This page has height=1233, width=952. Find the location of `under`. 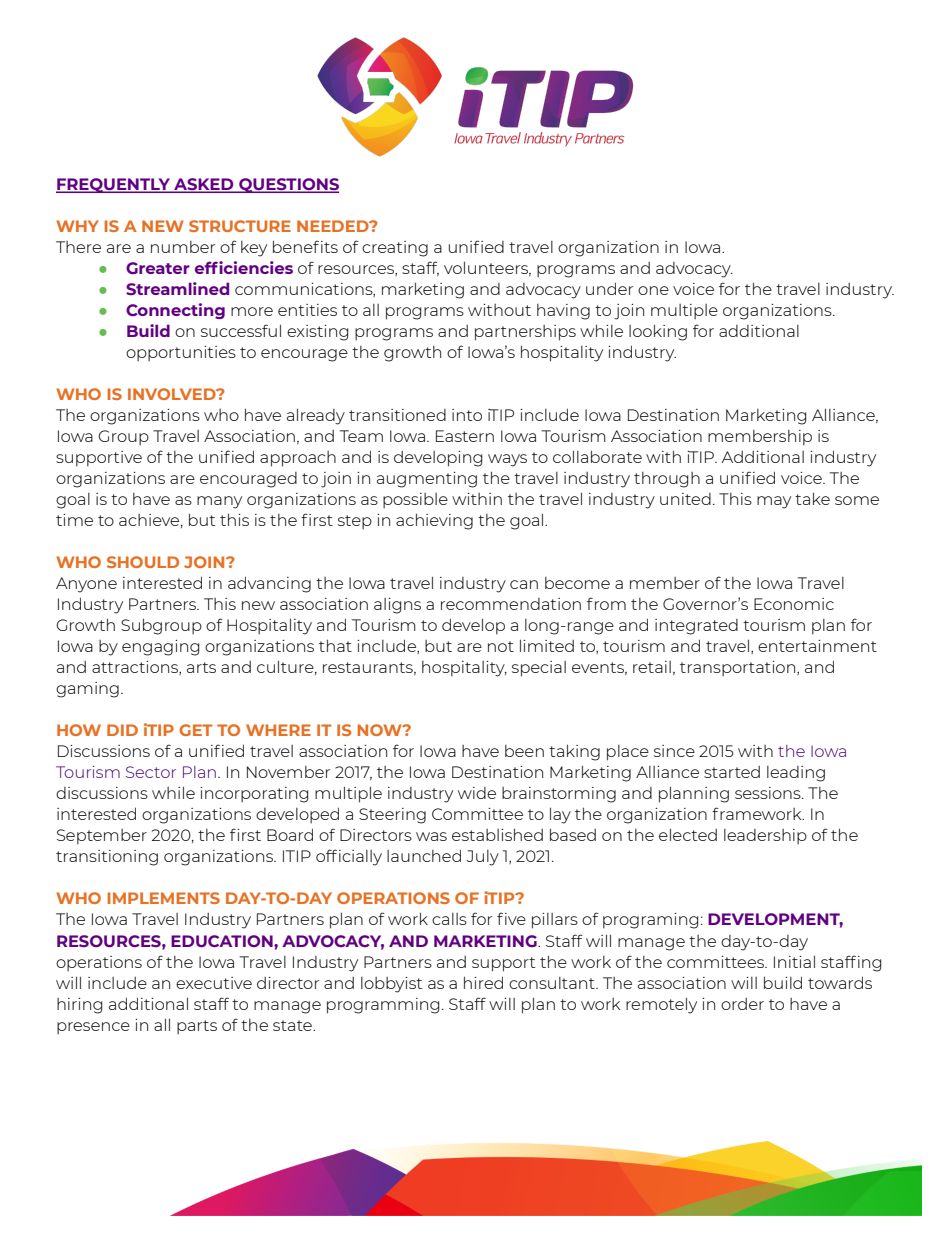

under is located at coordinates (609, 288).
